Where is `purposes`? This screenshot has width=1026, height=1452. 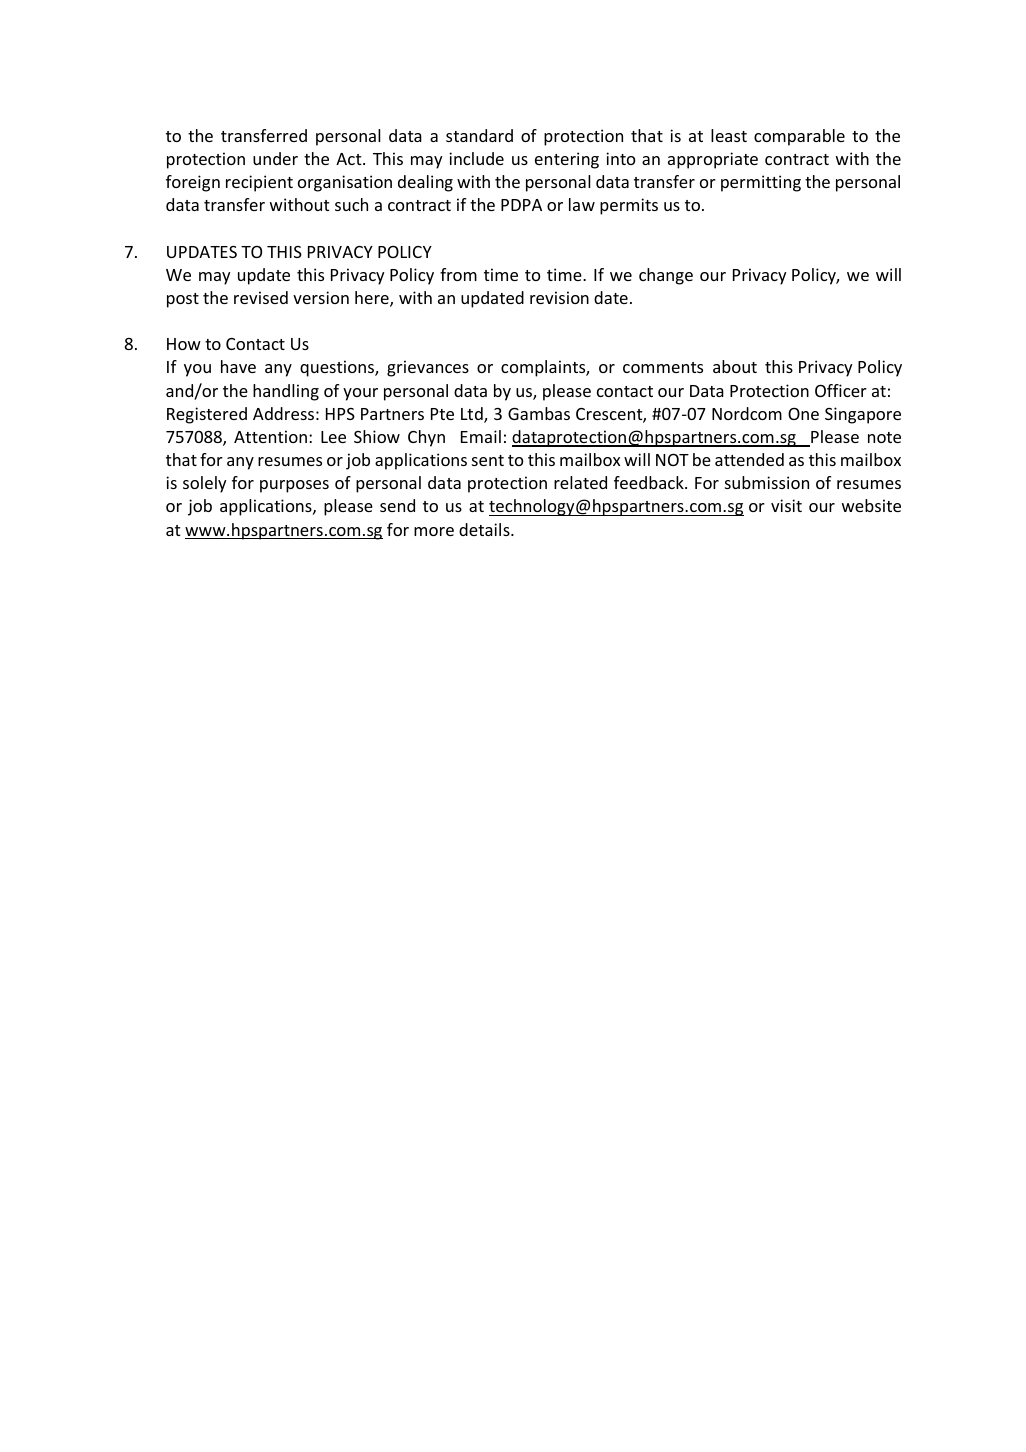 purposes is located at coordinates (294, 486).
